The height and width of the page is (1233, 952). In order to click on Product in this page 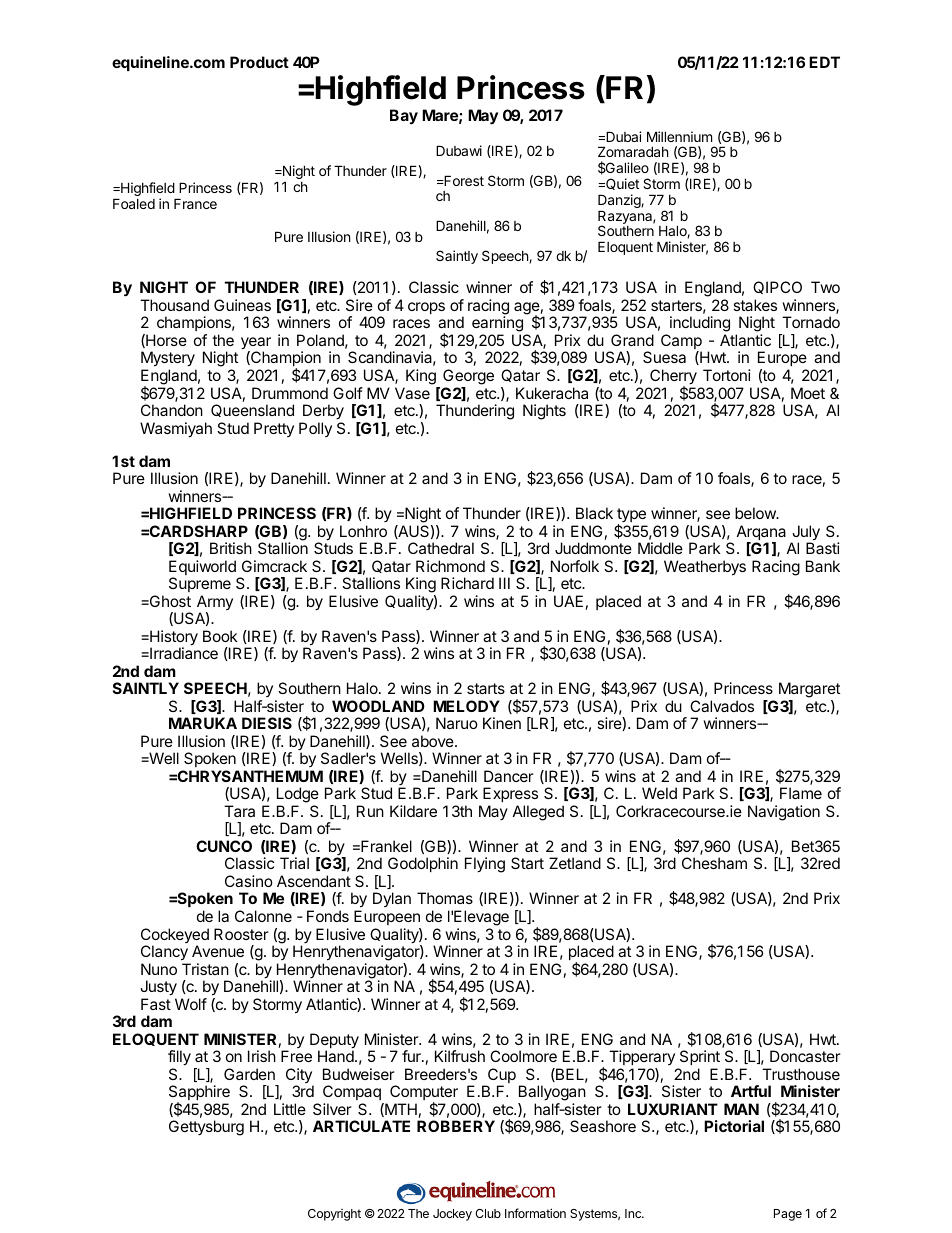, I will do `click(259, 62)`.
